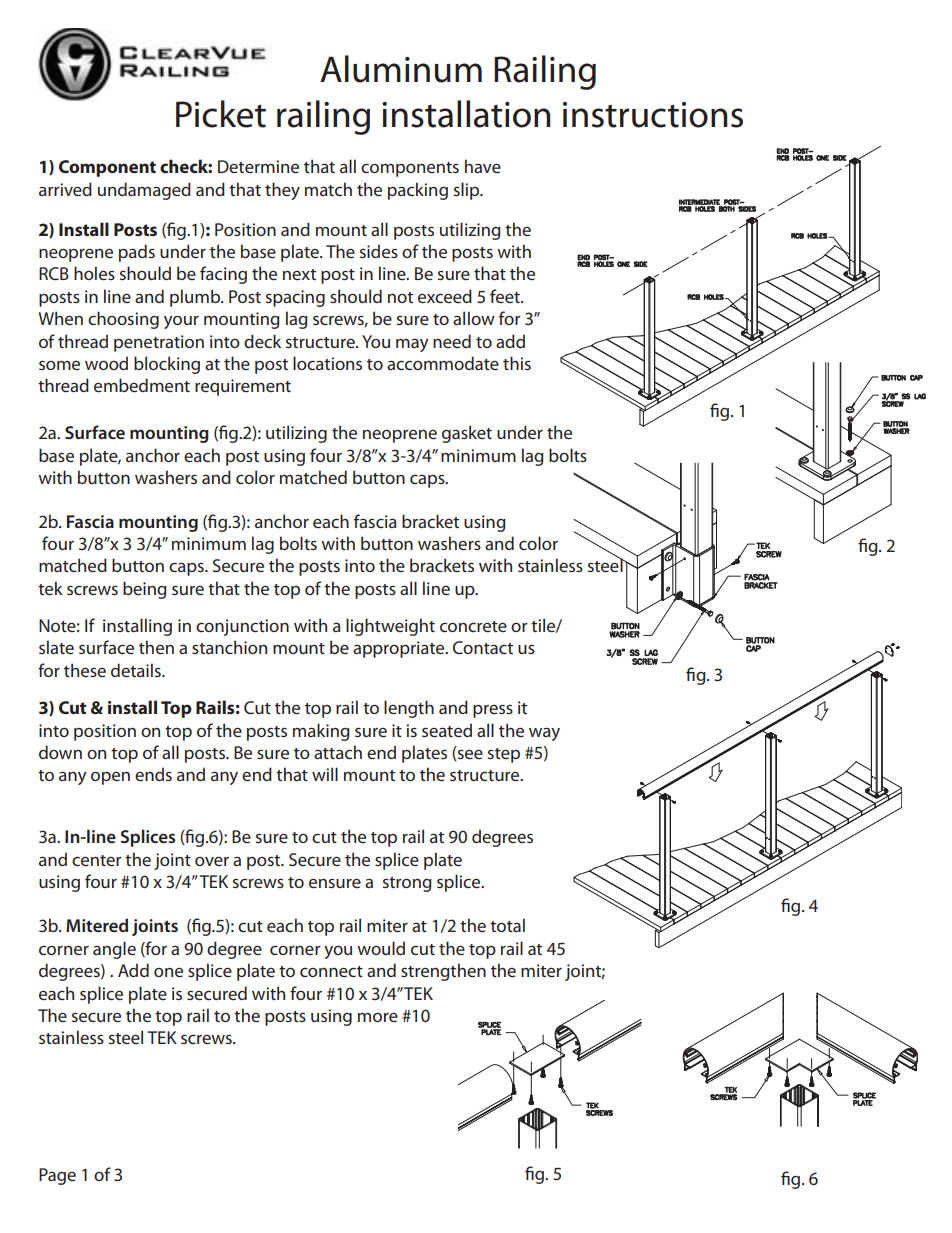 The width and height of the page is (952, 1233). Describe the element at coordinates (467, 434) in the page. I see `gasket` at that location.
